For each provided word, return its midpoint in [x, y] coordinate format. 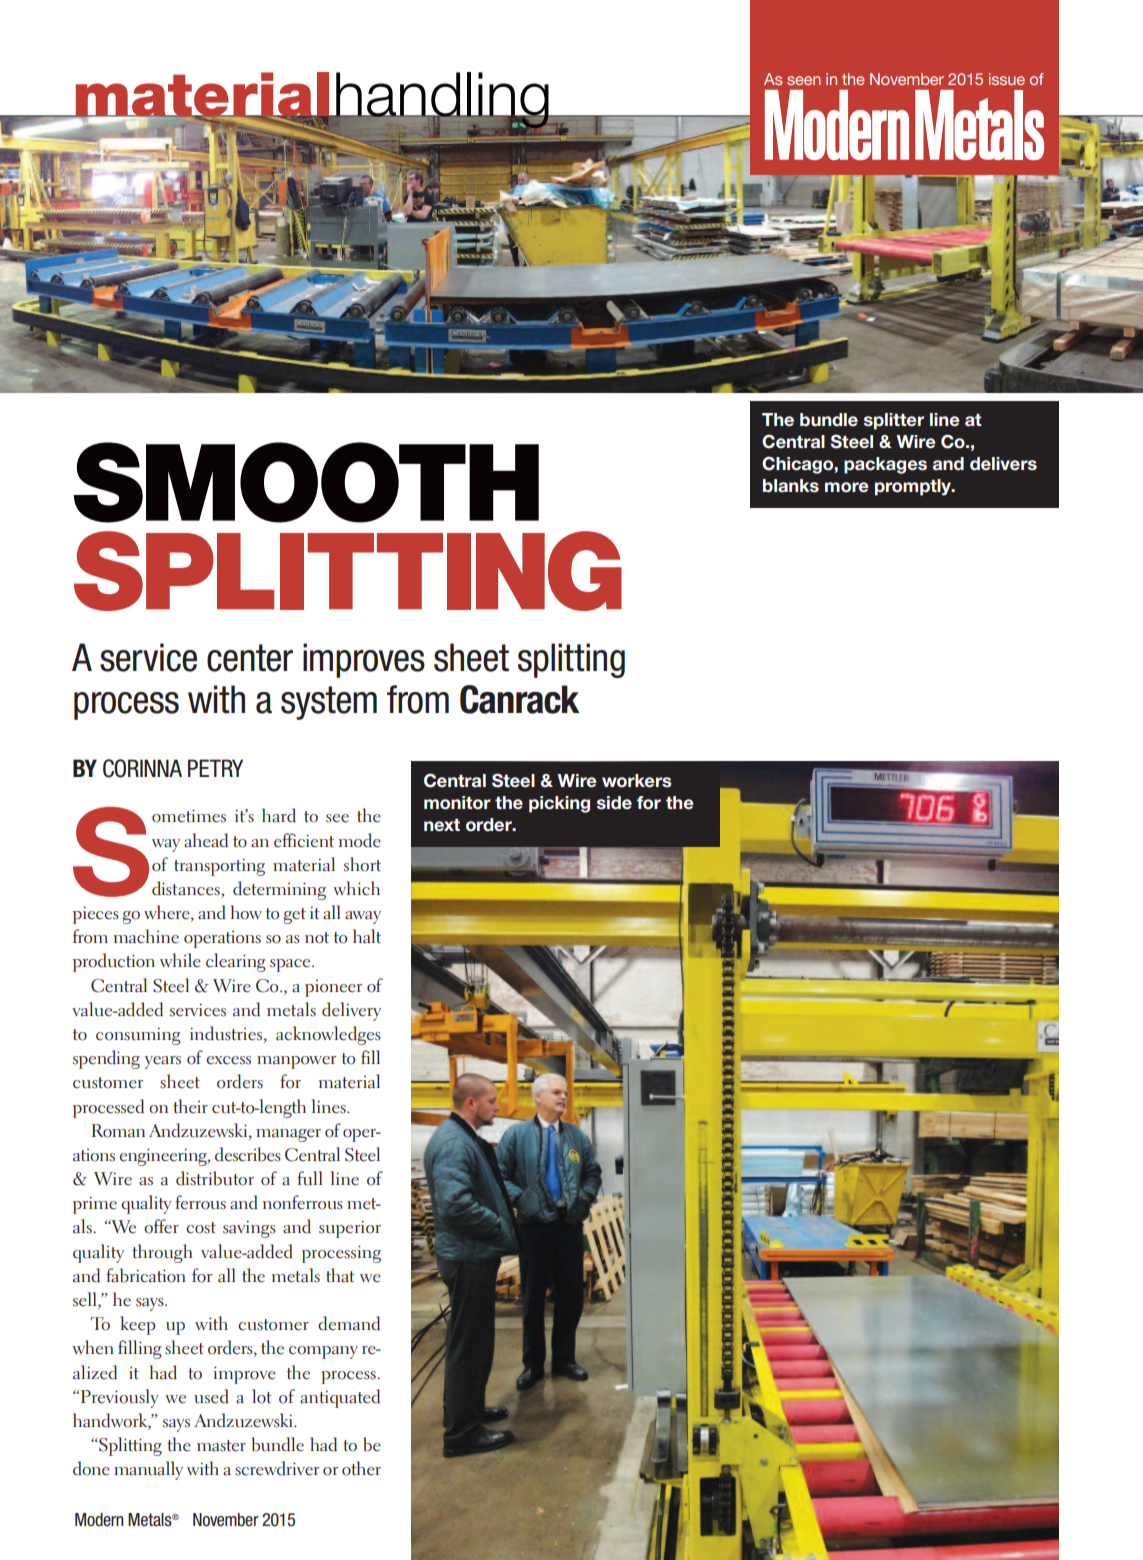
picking [559, 804]
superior [350, 1229]
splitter [894, 421]
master [221, 1446]
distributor [215, 1178]
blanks [791, 486]
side [614, 803]
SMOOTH [306, 482]
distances [187, 889]
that [340, 1275]
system [329, 703]
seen [804, 80]
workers [637, 781]
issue [1007, 79]
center [250, 658]
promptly [914, 487]
